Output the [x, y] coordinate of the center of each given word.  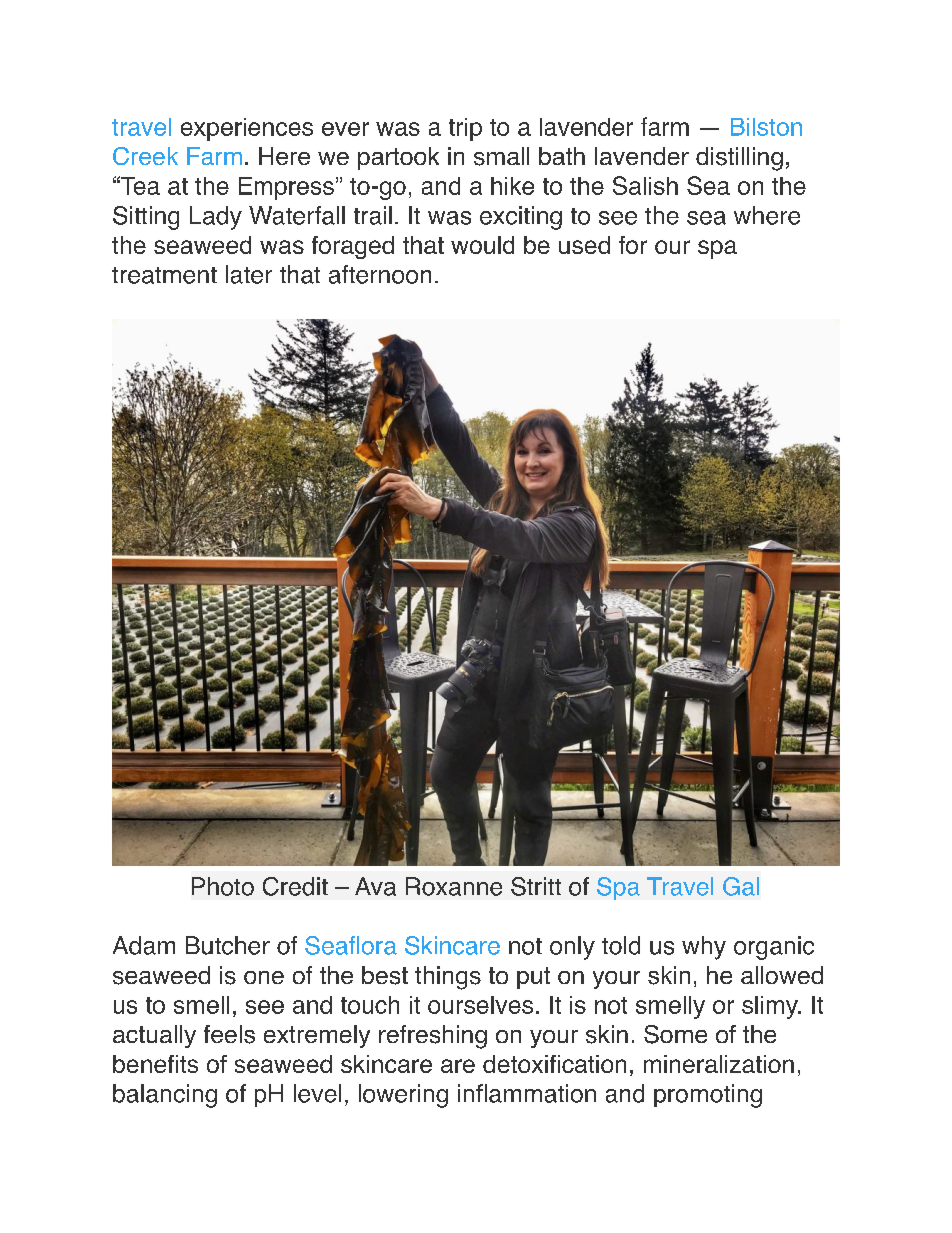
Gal [741, 886]
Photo [223, 886]
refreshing [433, 1037]
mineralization [719, 1064]
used [584, 245]
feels [229, 1034]
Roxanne [454, 886]
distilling [739, 159]
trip [465, 129]
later [249, 274]
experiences [247, 129]
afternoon [380, 274]
